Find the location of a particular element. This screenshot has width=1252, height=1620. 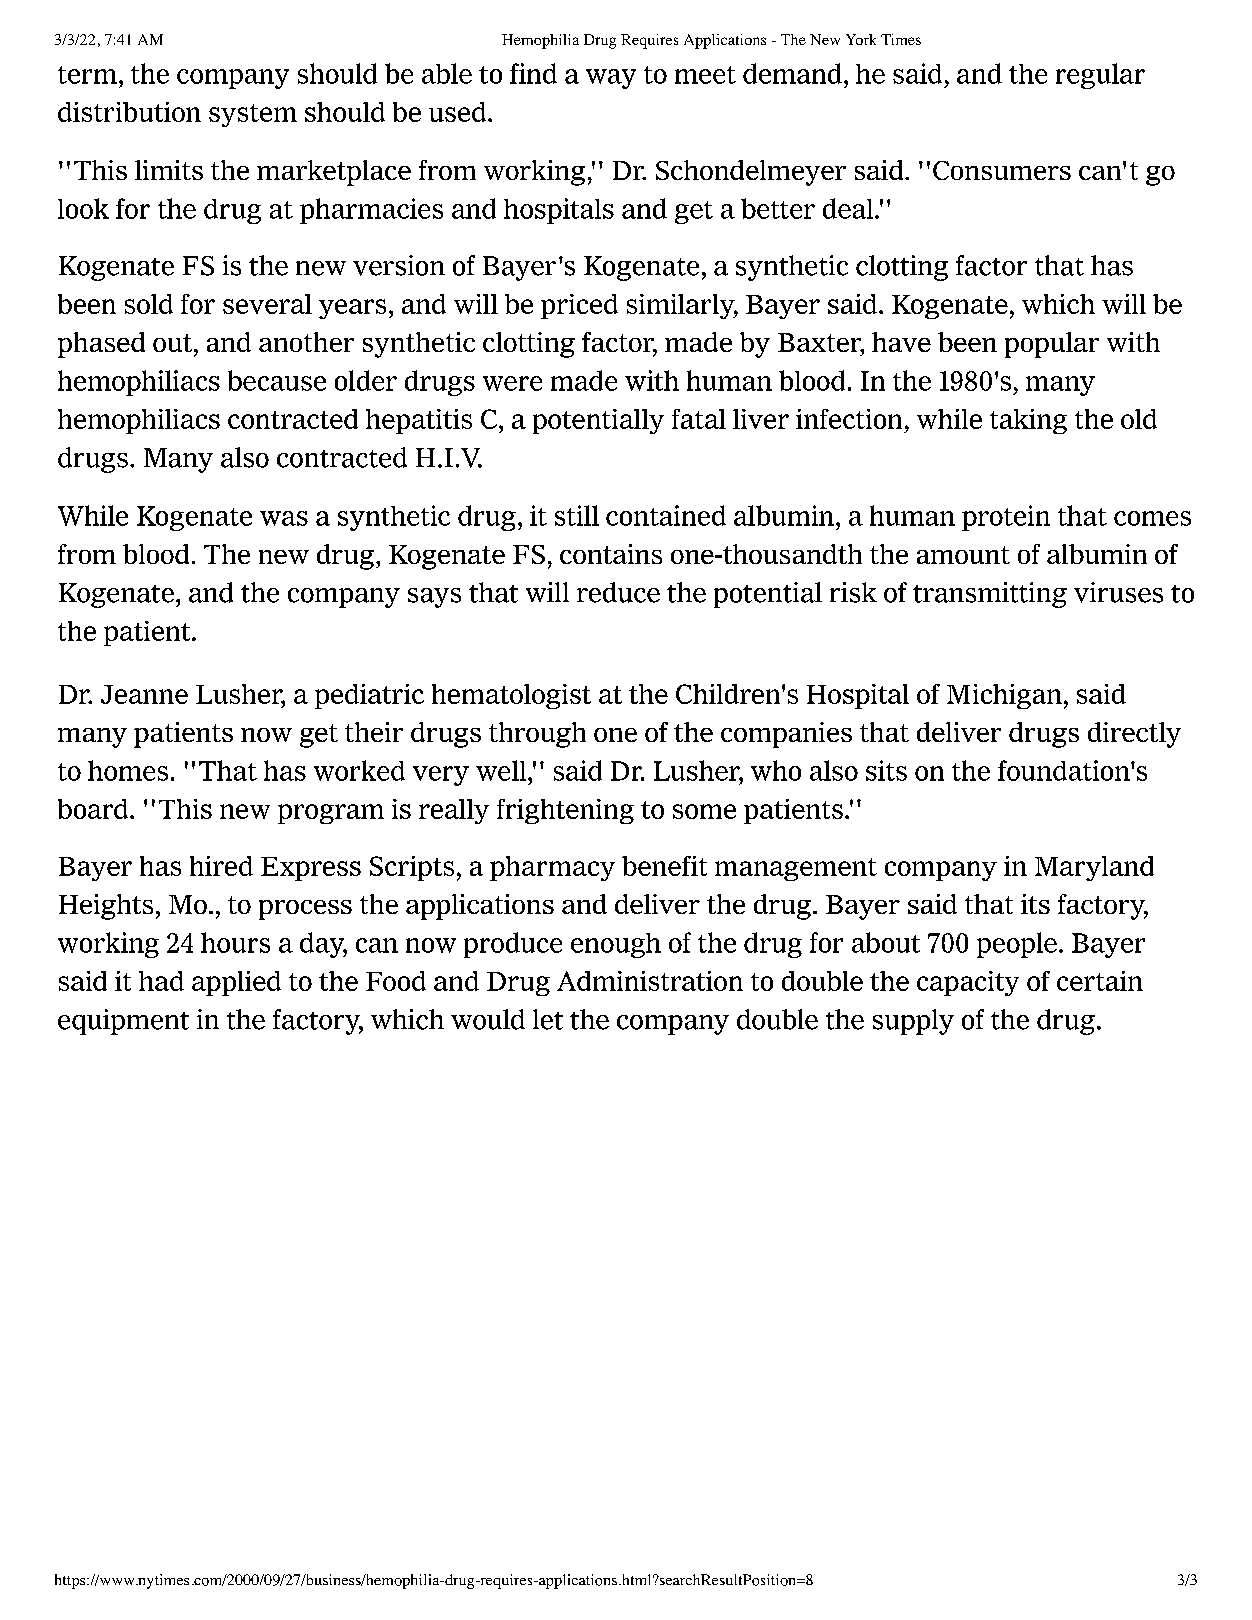

Jeanne is located at coordinates (144, 694).
